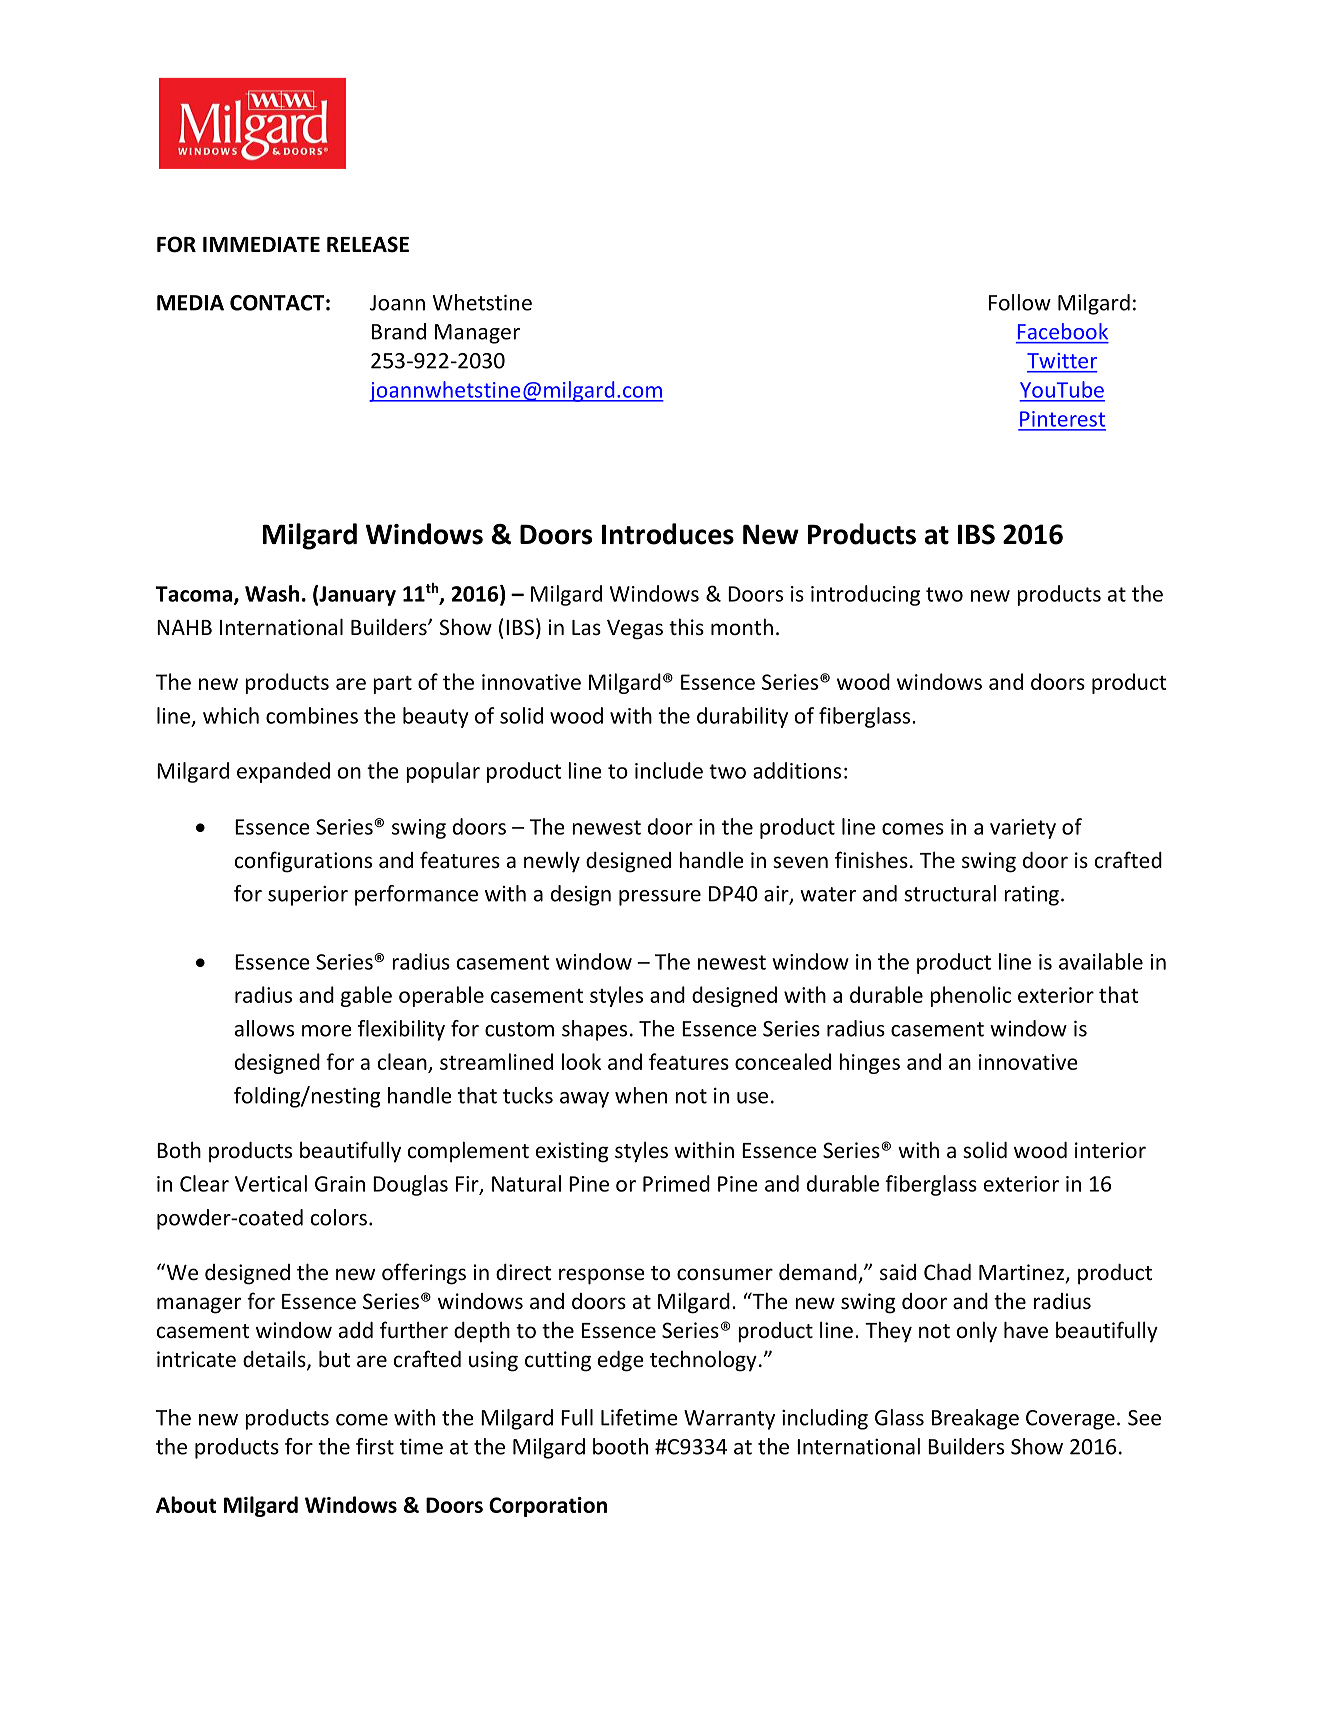 The image size is (1324, 1713). What do you see at coordinates (1070, 1420) in the screenshot?
I see `Coverage` at bounding box center [1070, 1420].
